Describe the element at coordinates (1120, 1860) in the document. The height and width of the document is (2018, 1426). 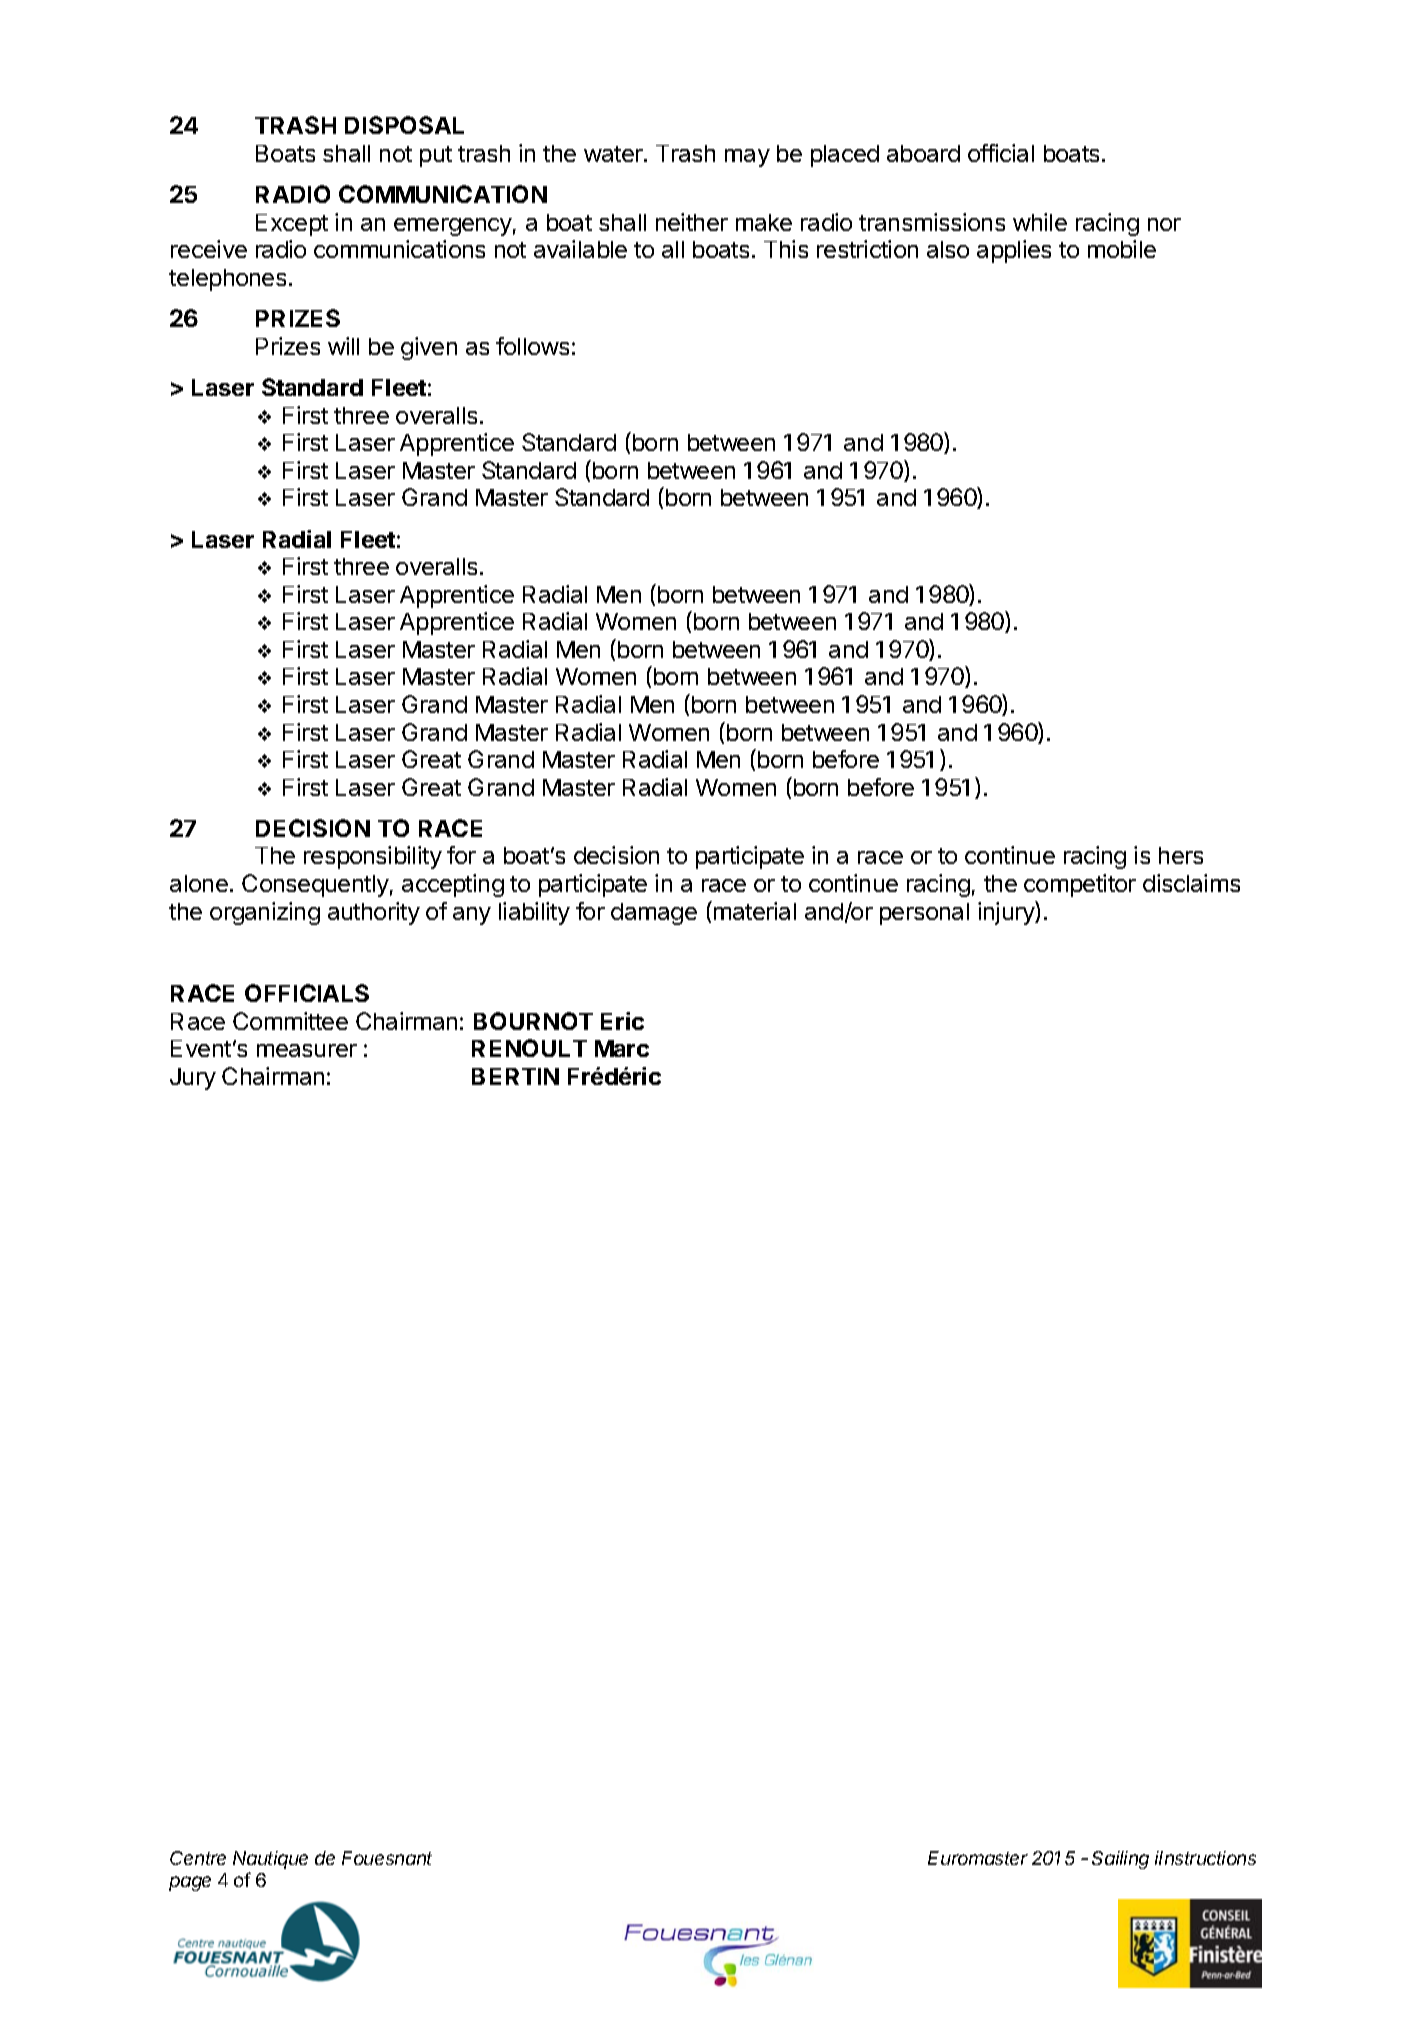
I see `Sailing` at that location.
